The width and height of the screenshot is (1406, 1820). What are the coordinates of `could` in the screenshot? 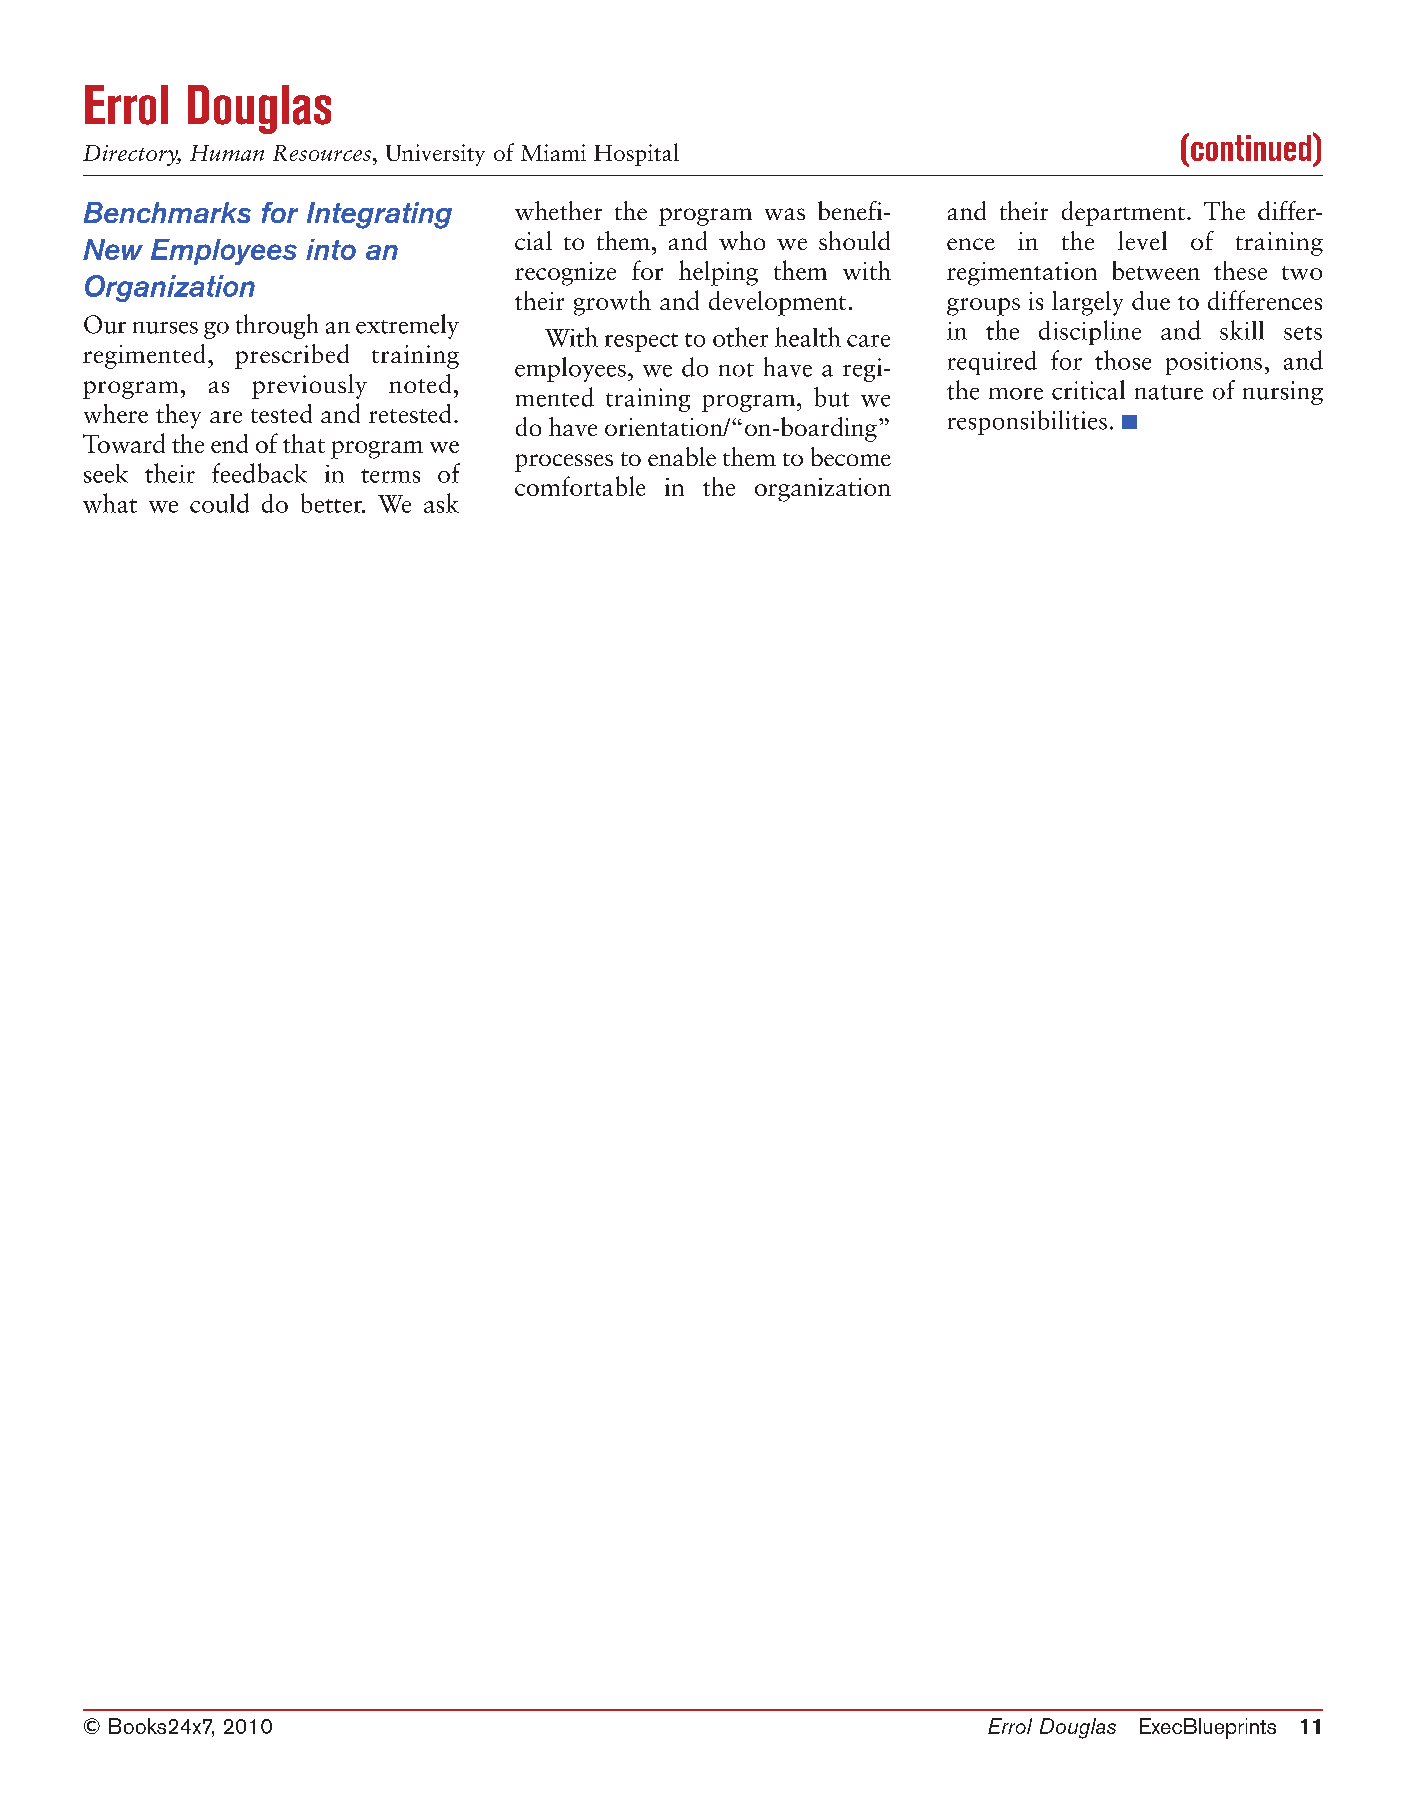 It's located at (219, 503).
